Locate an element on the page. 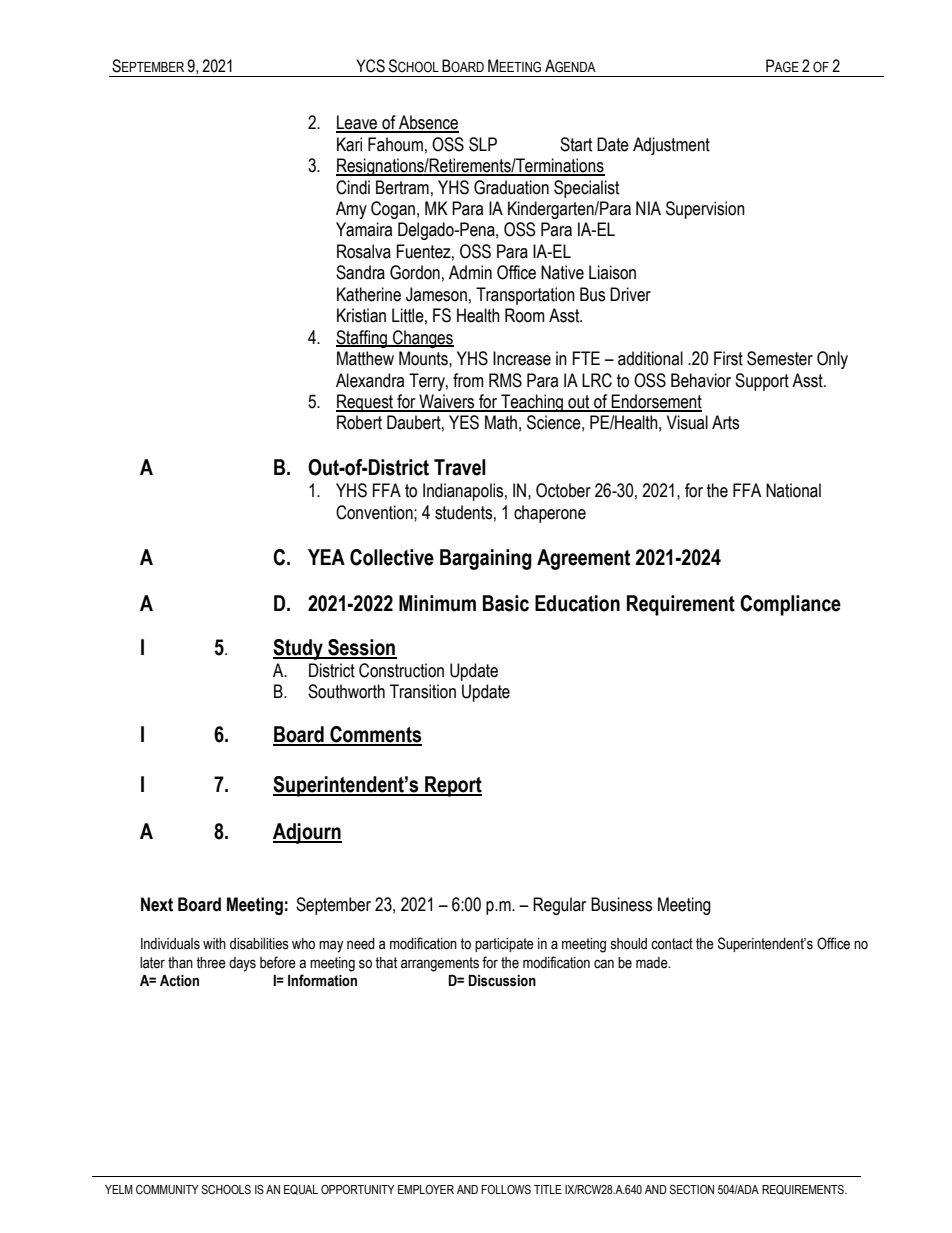 The height and width of the image is (1233, 952). Adjustment is located at coordinates (671, 146).
